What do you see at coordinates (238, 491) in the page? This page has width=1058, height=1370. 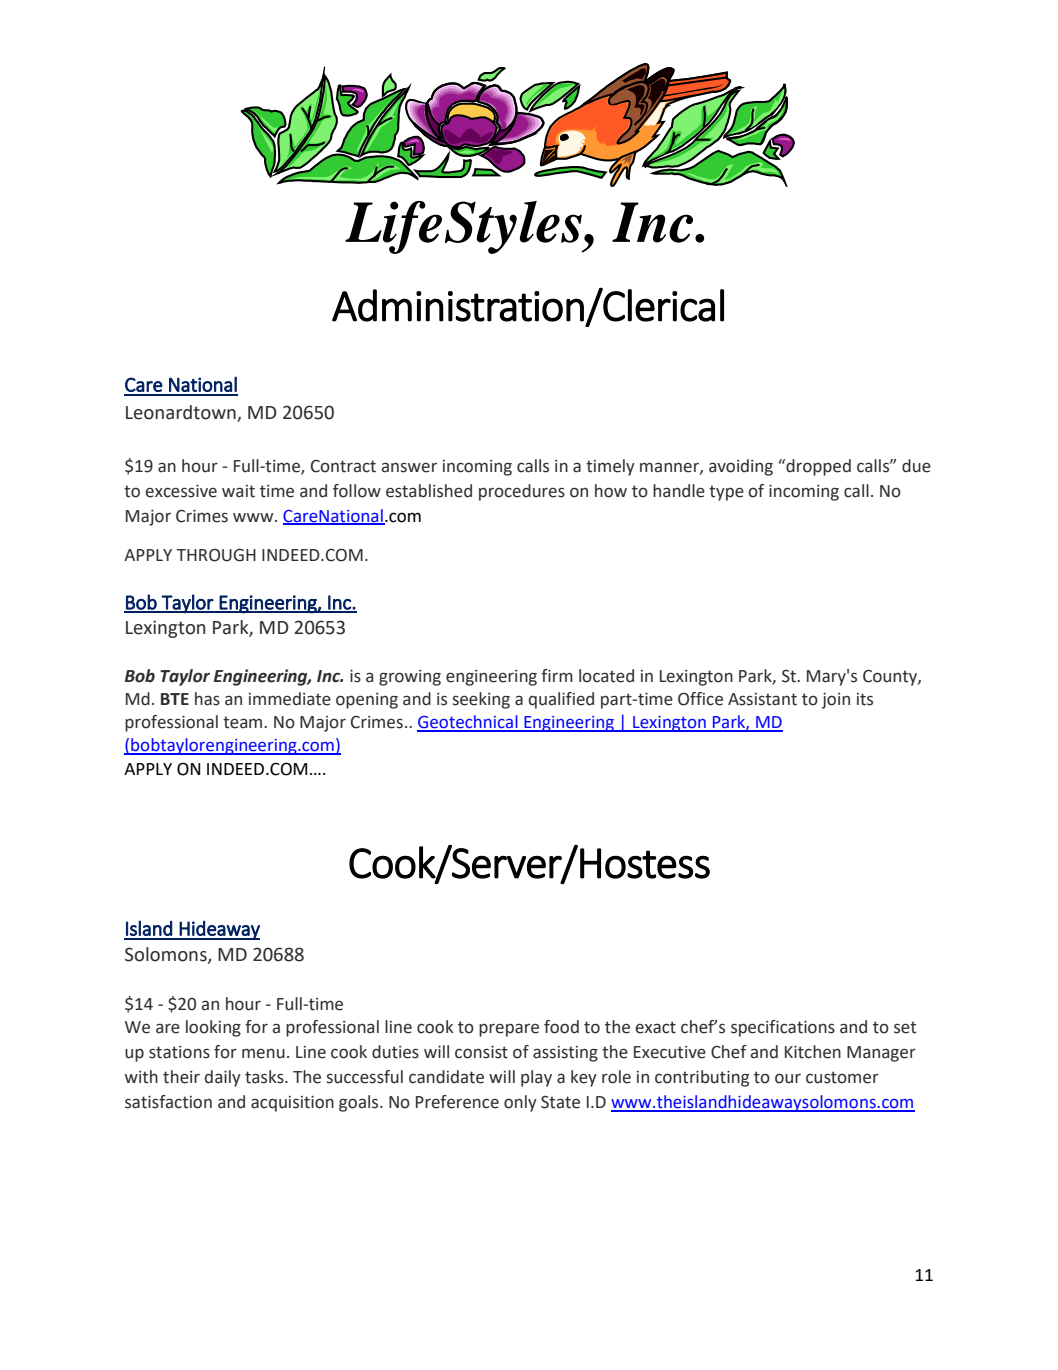 I see `wait` at bounding box center [238, 491].
